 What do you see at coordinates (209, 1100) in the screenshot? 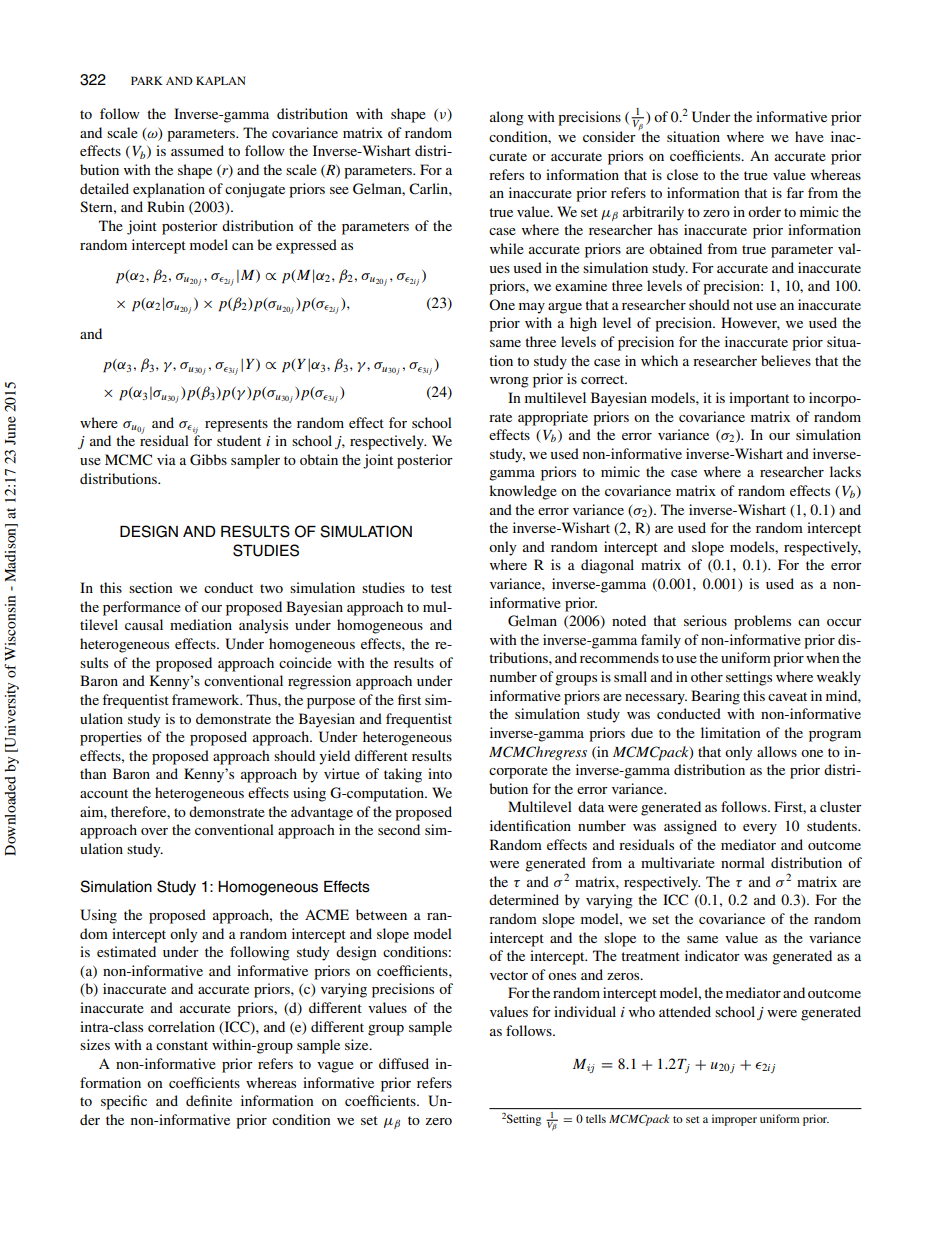
I see `definite` at bounding box center [209, 1100].
